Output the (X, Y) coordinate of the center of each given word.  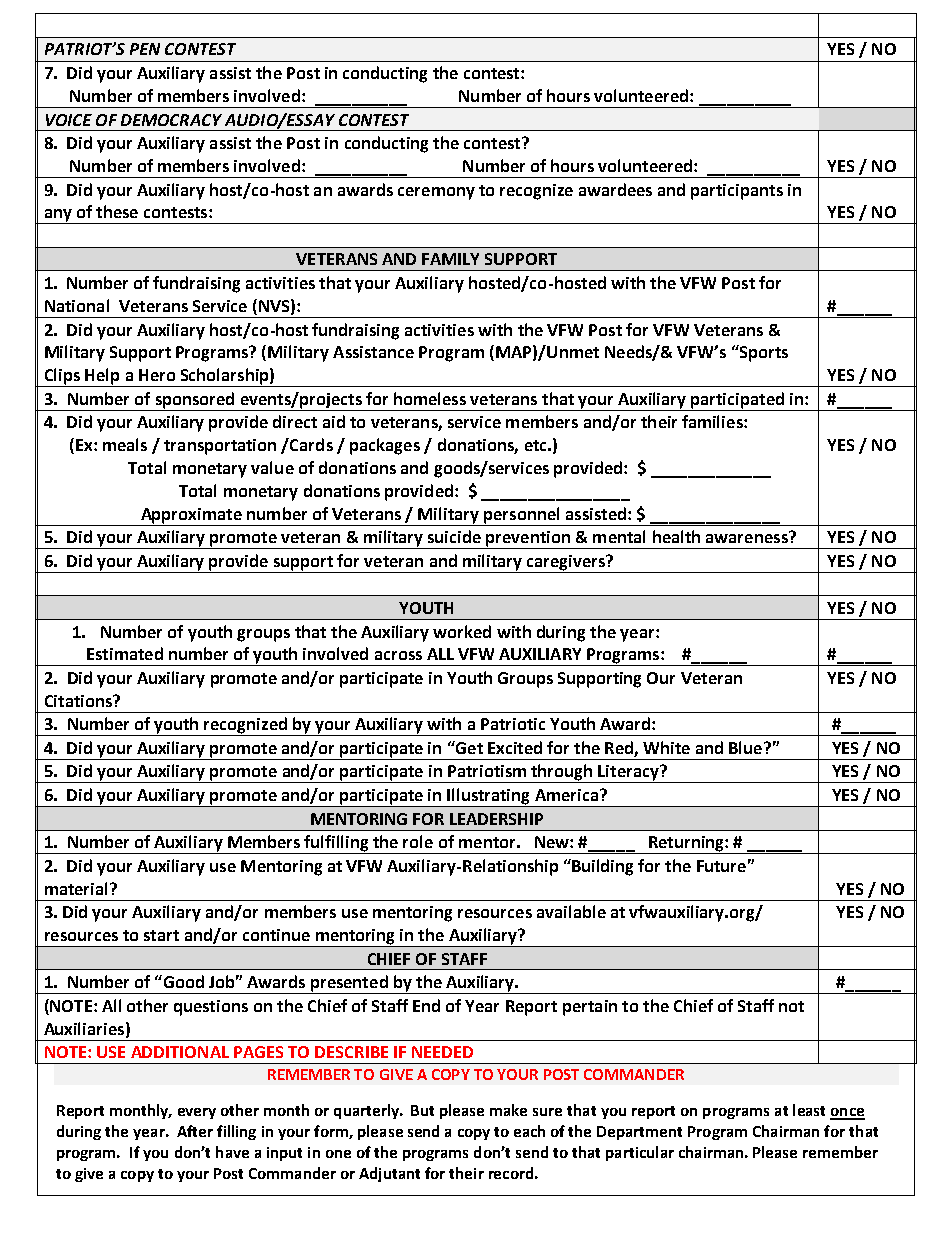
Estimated (125, 653)
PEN (145, 49)
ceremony (436, 193)
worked (462, 631)
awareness (748, 537)
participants (737, 192)
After (195, 1131)
